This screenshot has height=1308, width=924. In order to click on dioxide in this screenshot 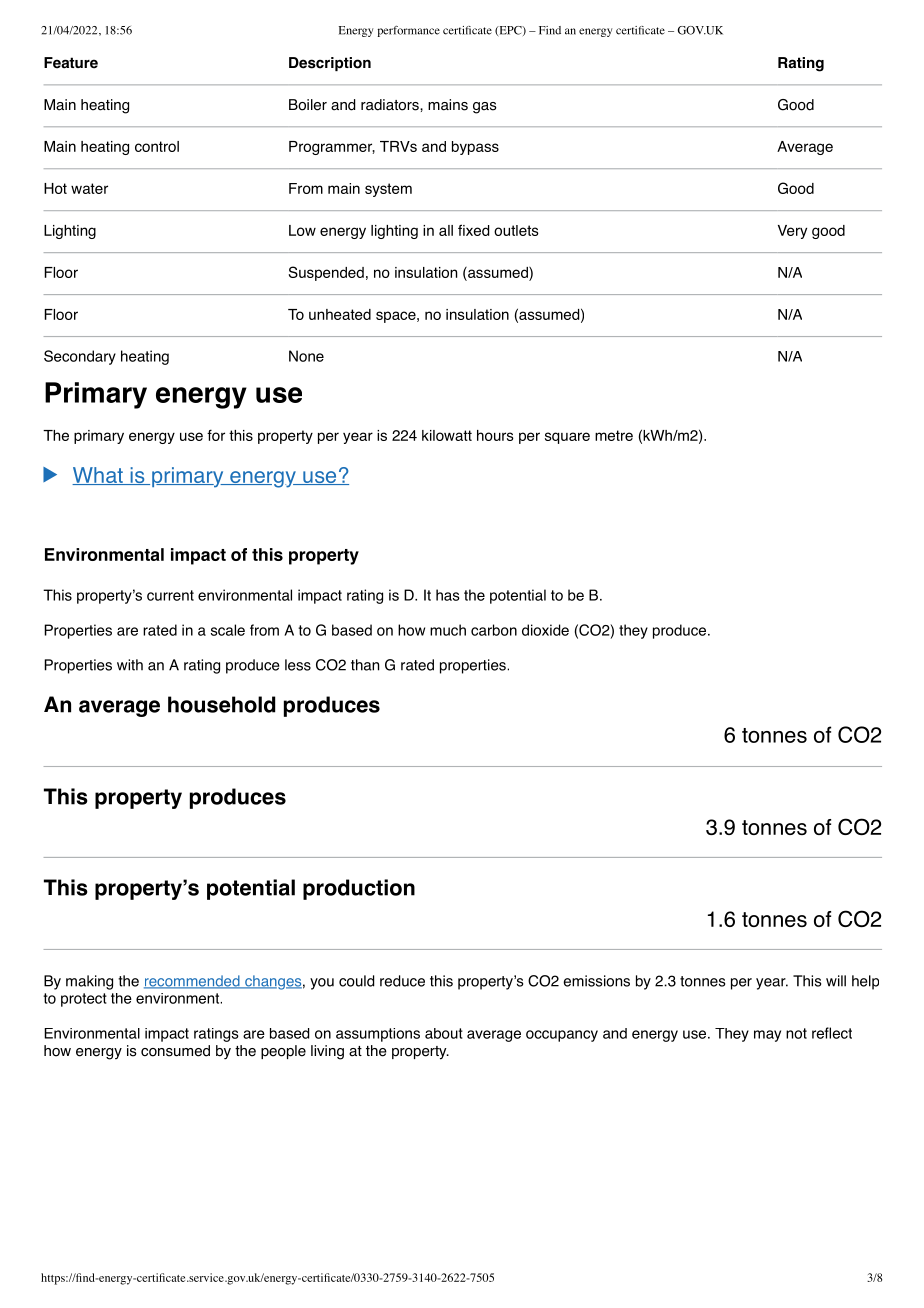, I will do `click(545, 630)`.
